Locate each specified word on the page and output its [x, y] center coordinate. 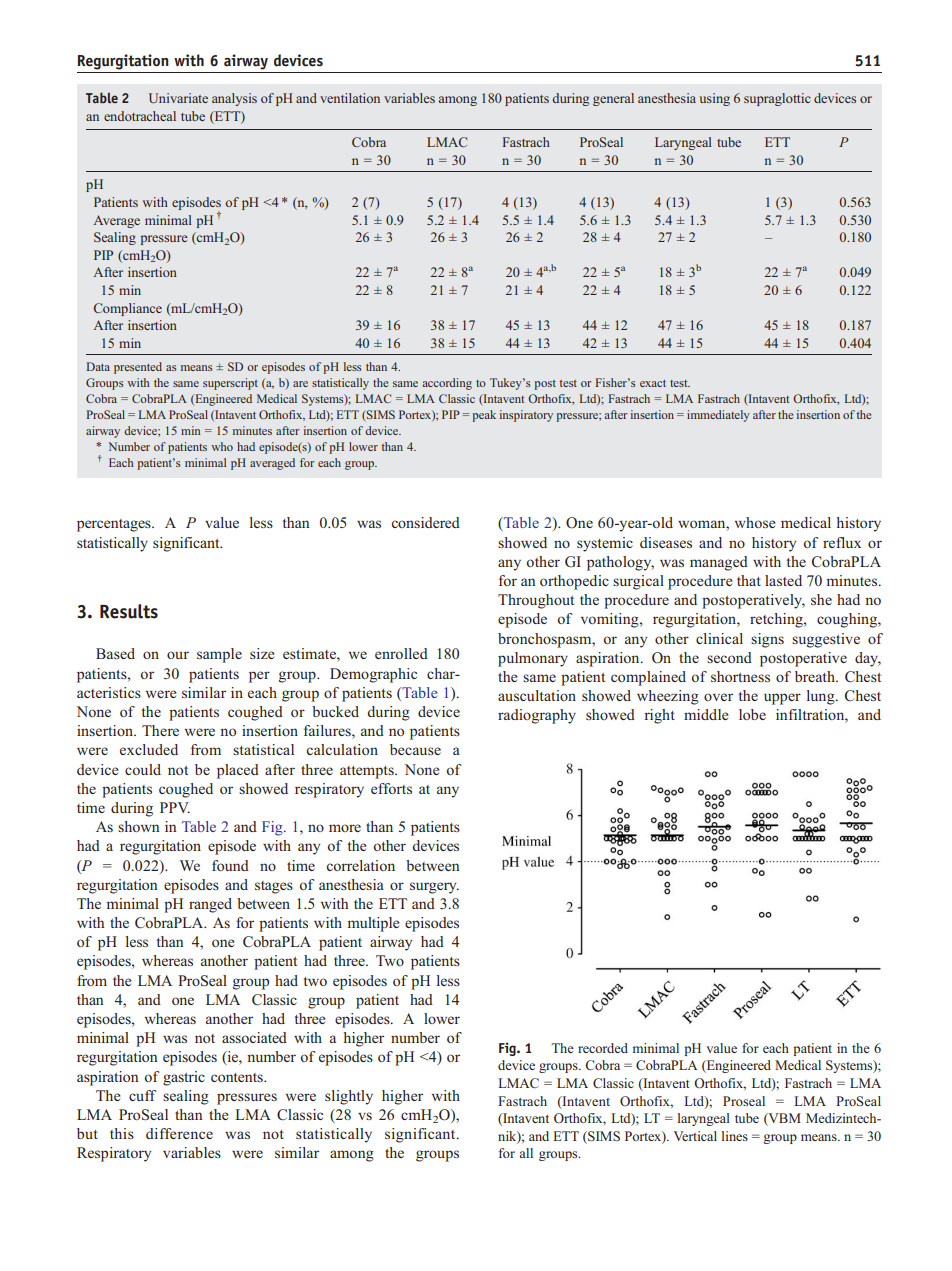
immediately [718, 416]
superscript [230, 384]
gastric [184, 1078]
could [143, 769]
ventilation [350, 98]
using [715, 99]
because [415, 749]
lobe [752, 714]
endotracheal [140, 116]
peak [484, 416]
